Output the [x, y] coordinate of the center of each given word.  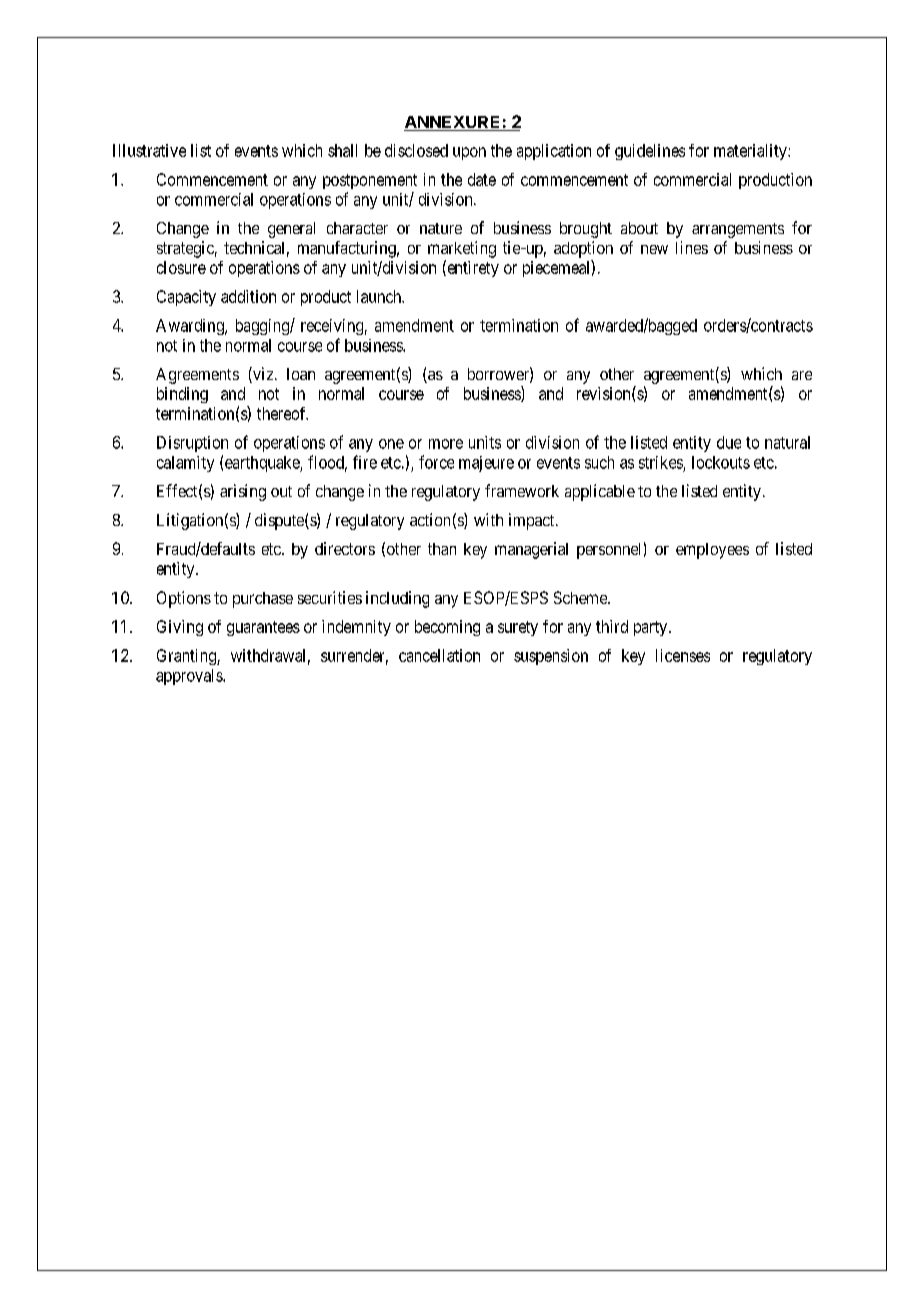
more [446, 444]
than [442, 549]
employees [712, 551]
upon [469, 153]
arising [243, 492]
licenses [683, 655]
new [654, 249]
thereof [282, 413]
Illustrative [149, 150]
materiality [751, 152]
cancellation [439, 655]
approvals [190, 677]
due [729, 442]
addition [248, 296]
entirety [472, 268]
